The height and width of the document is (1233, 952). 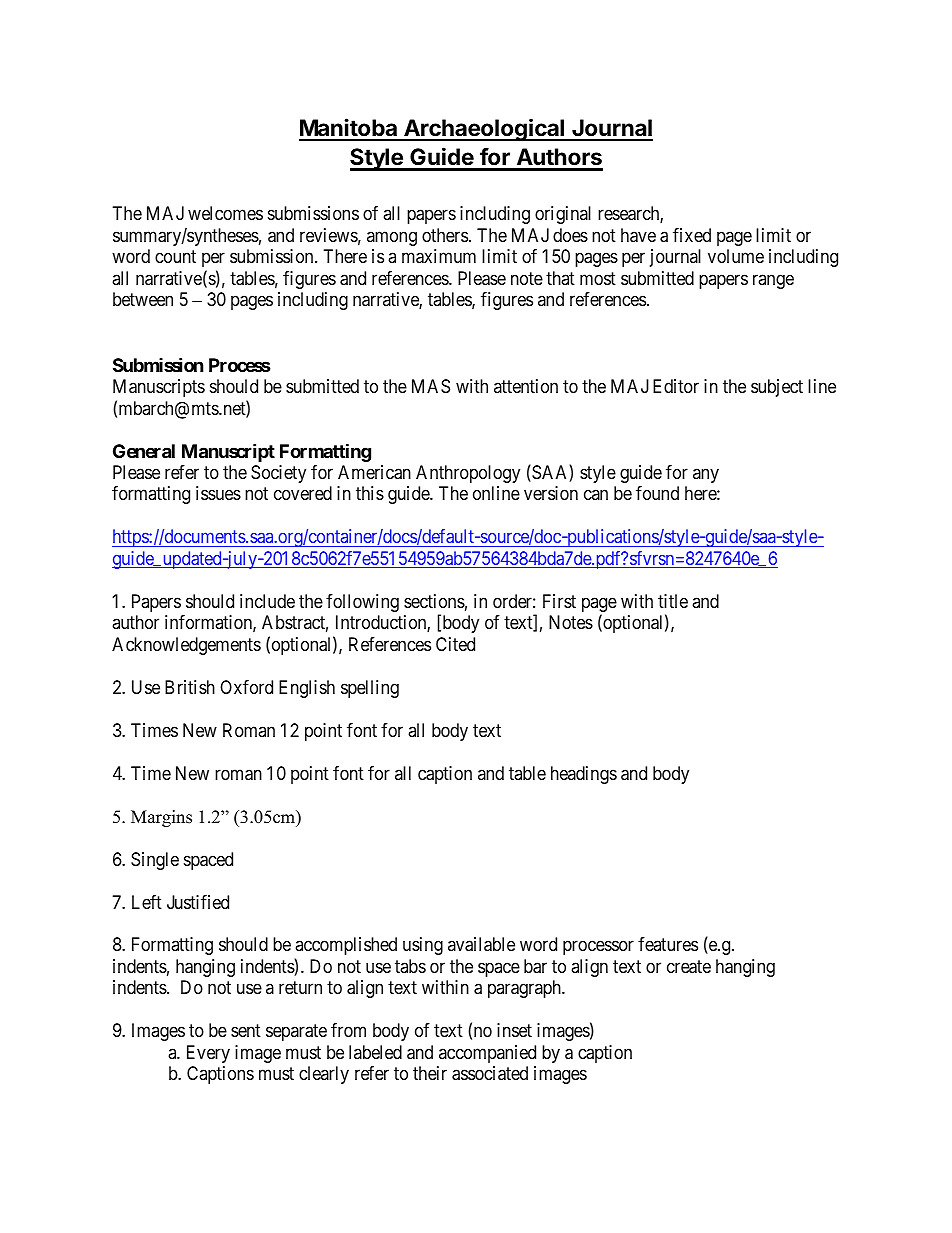 What do you see at coordinates (225, 213) in the document?
I see `welcomes` at bounding box center [225, 213].
